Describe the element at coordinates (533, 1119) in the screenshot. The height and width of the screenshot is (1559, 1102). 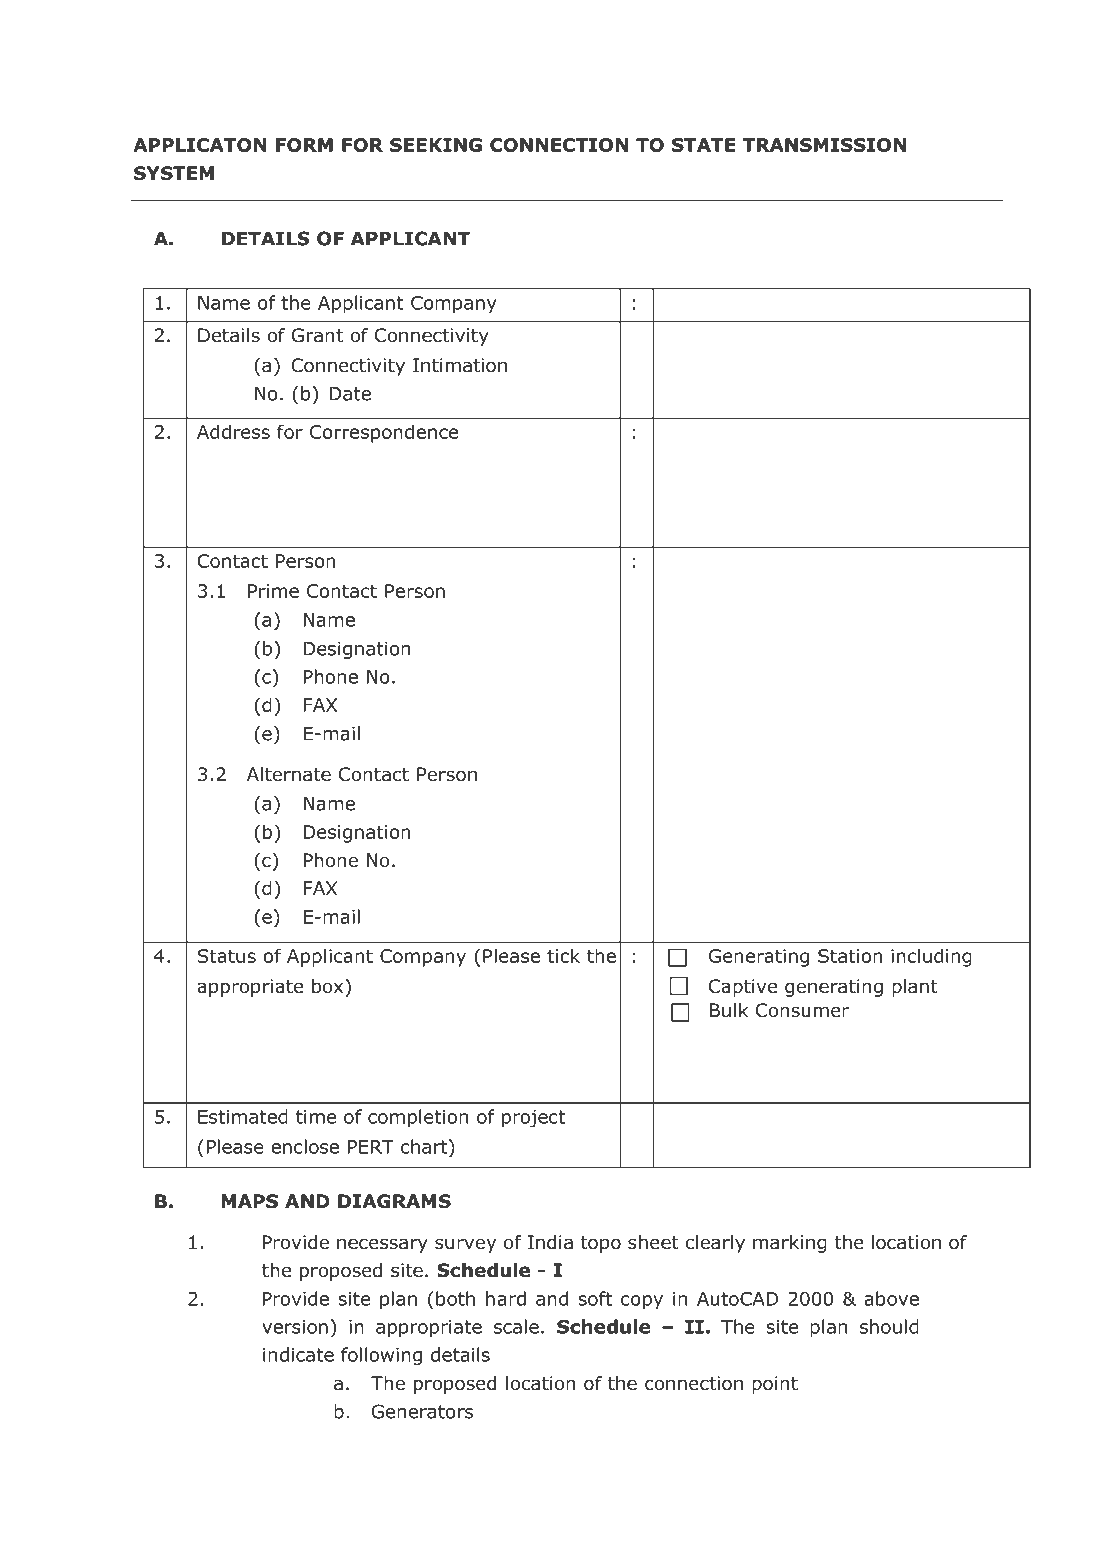
I see `project` at that location.
